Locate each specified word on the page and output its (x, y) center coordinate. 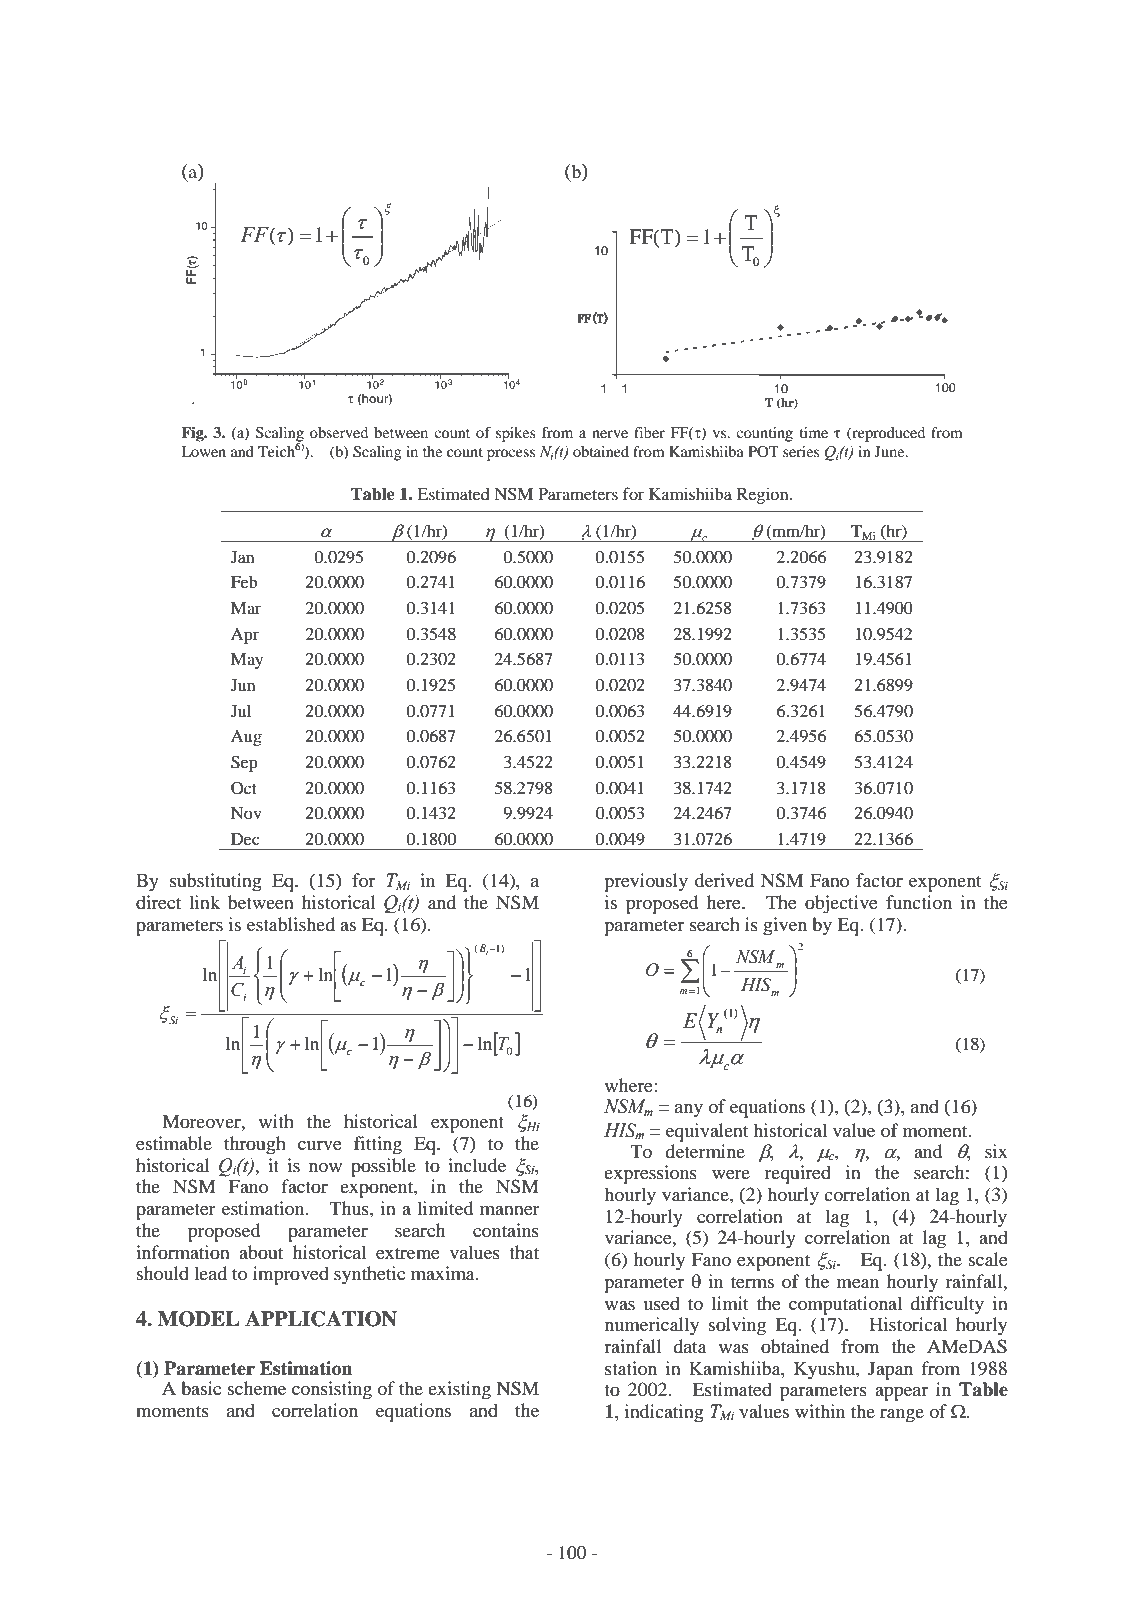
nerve (610, 434)
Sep (244, 763)
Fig (193, 434)
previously (646, 882)
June (891, 451)
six (996, 1151)
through (255, 1145)
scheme (257, 1388)
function (919, 902)
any (689, 1111)
